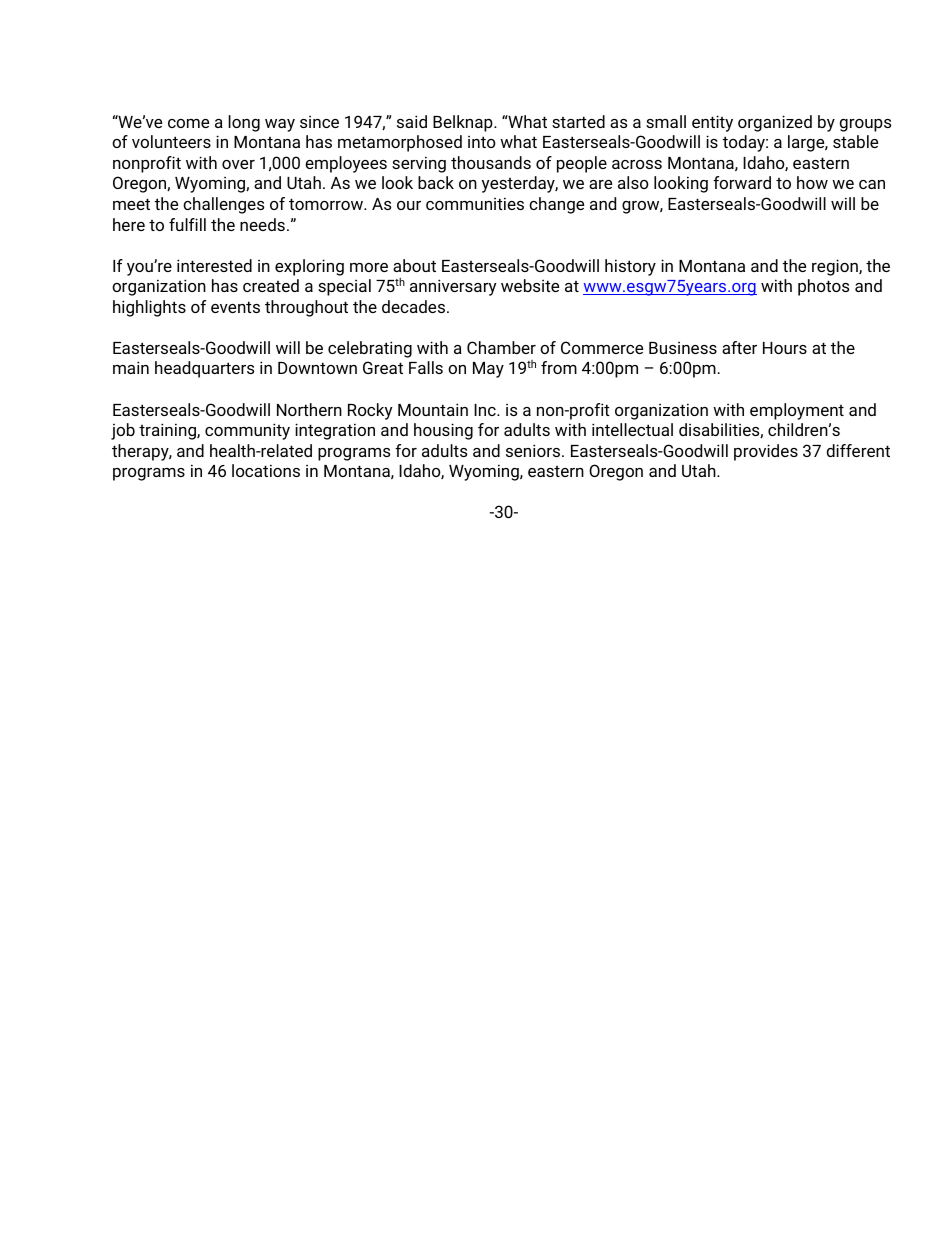 This document has width=952, height=1233. Describe the element at coordinates (823, 287) in the document. I see `photos` at that location.
